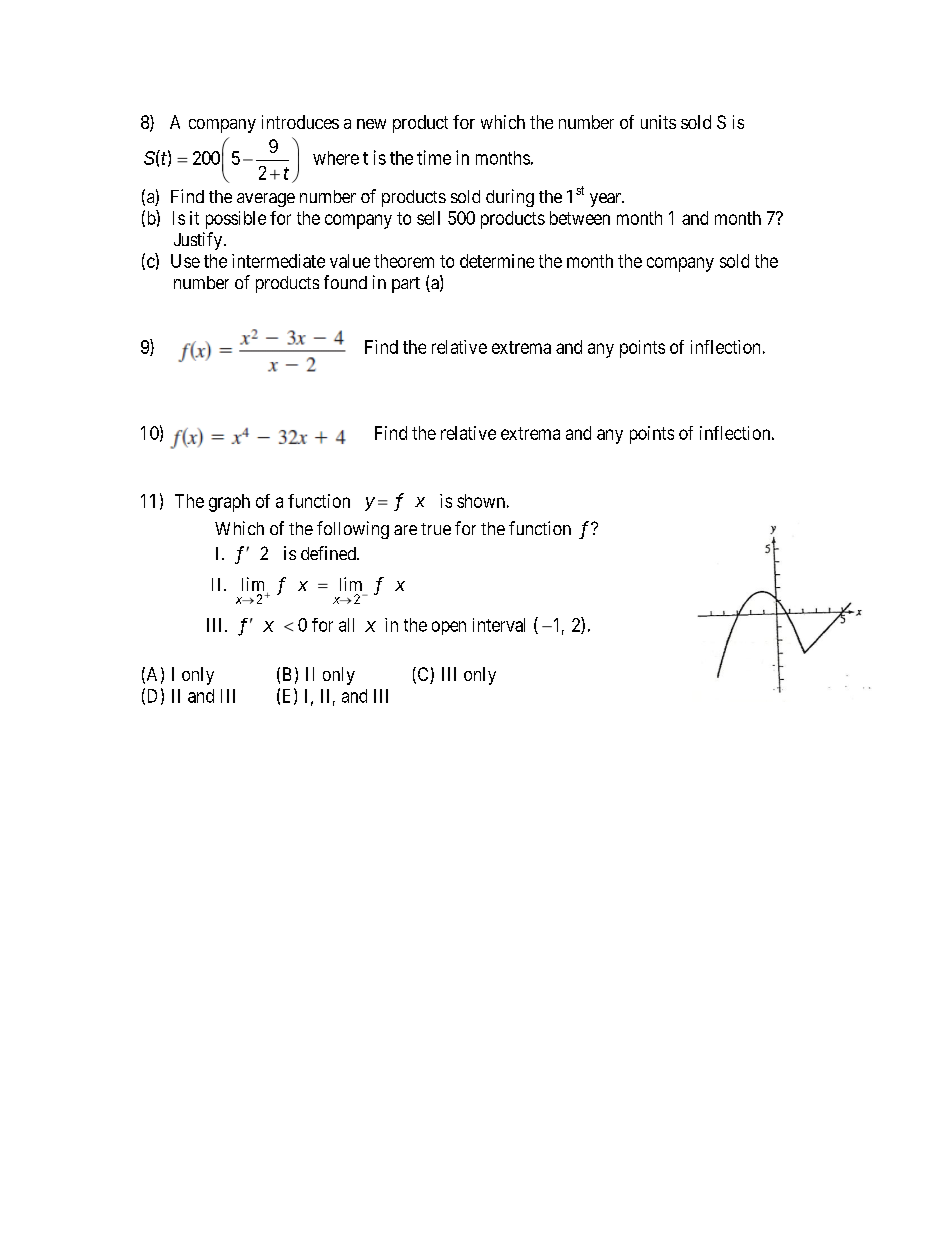  I want to click on all, so click(346, 625).
